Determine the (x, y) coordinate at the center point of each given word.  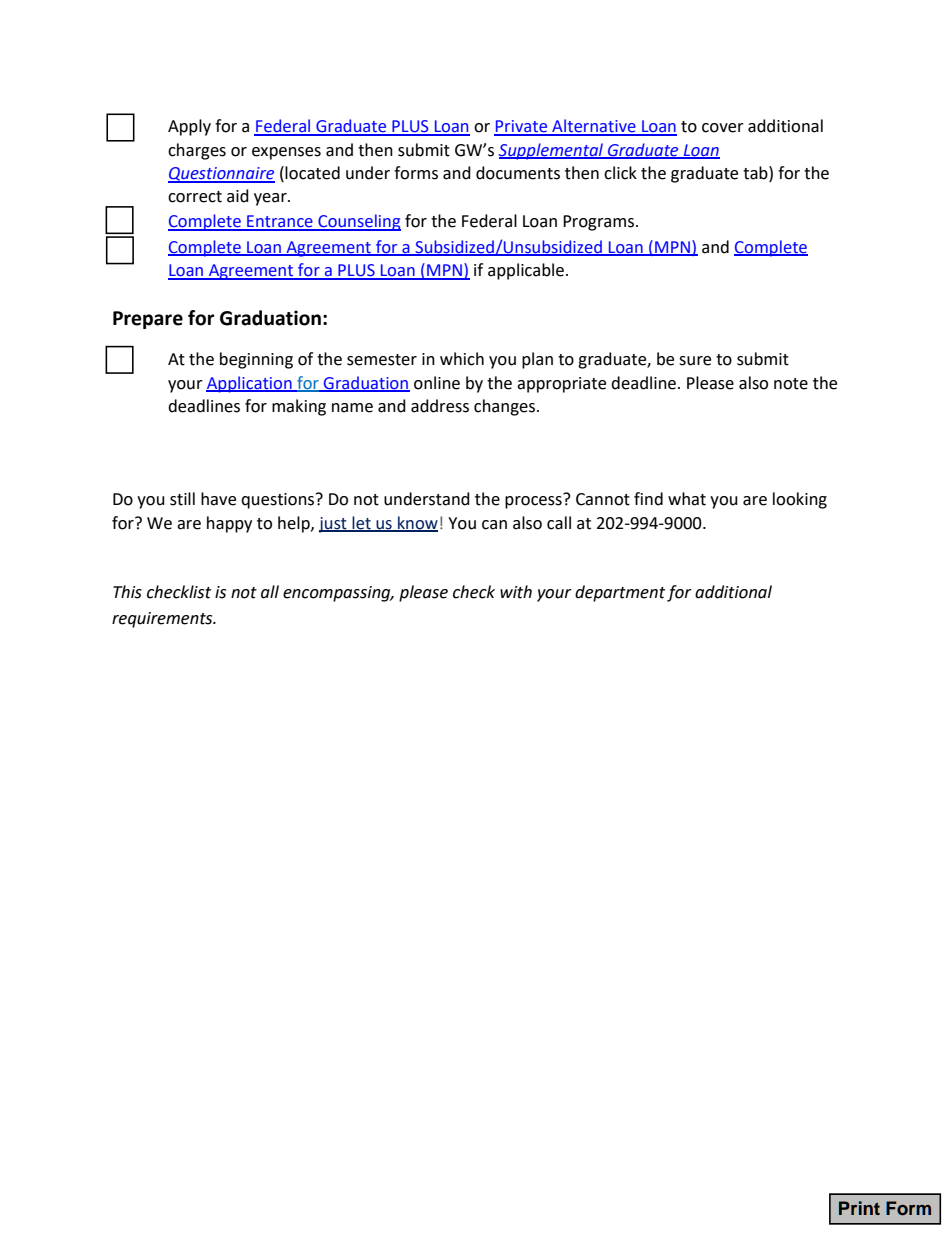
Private (522, 127)
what (687, 499)
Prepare (148, 320)
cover (723, 128)
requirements (163, 620)
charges (197, 151)
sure (695, 361)
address (440, 406)
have (218, 499)
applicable (526, 271)
